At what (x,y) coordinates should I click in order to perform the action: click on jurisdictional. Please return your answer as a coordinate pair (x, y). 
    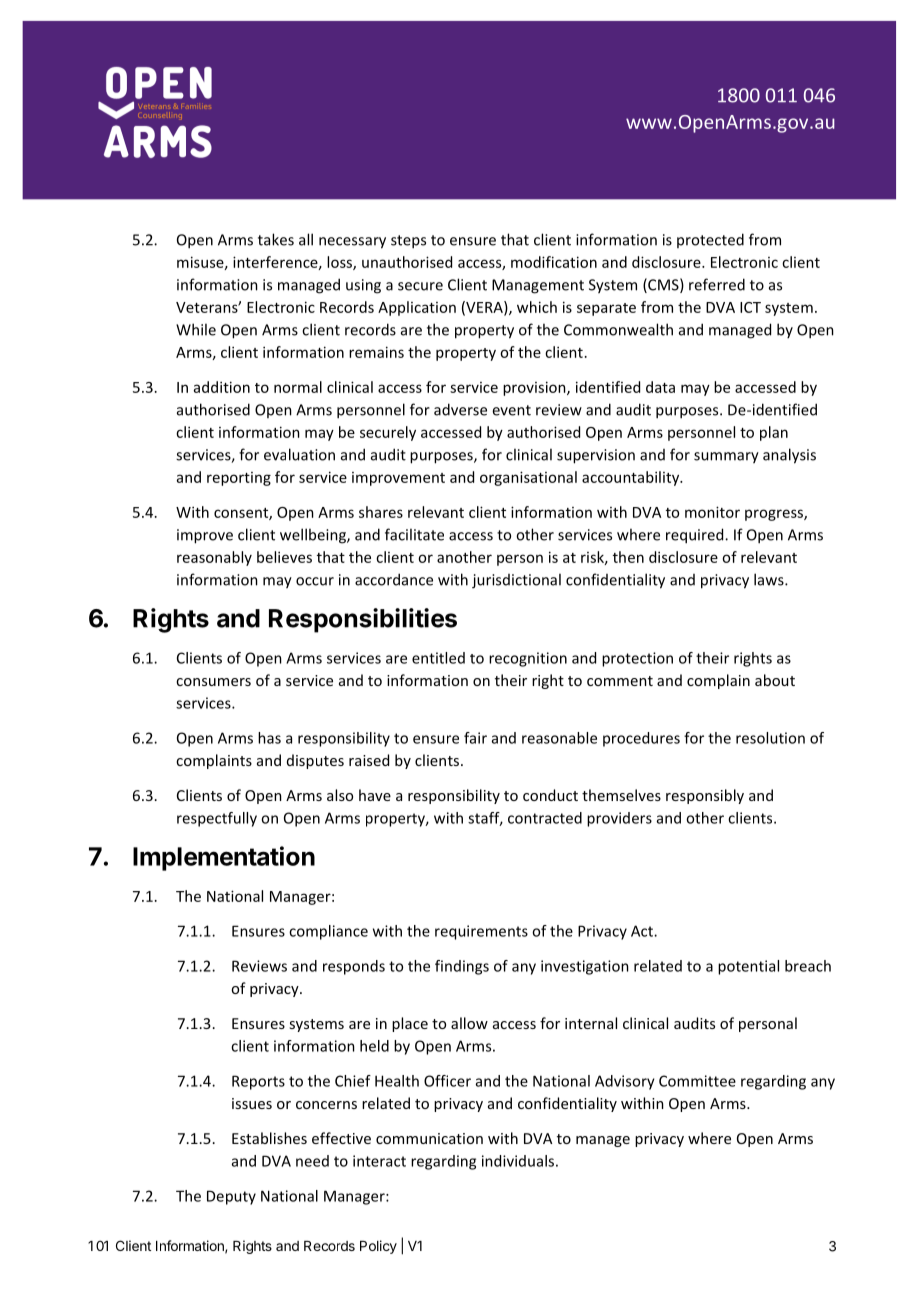
    Looking at the image, I should click on (516, 581).
